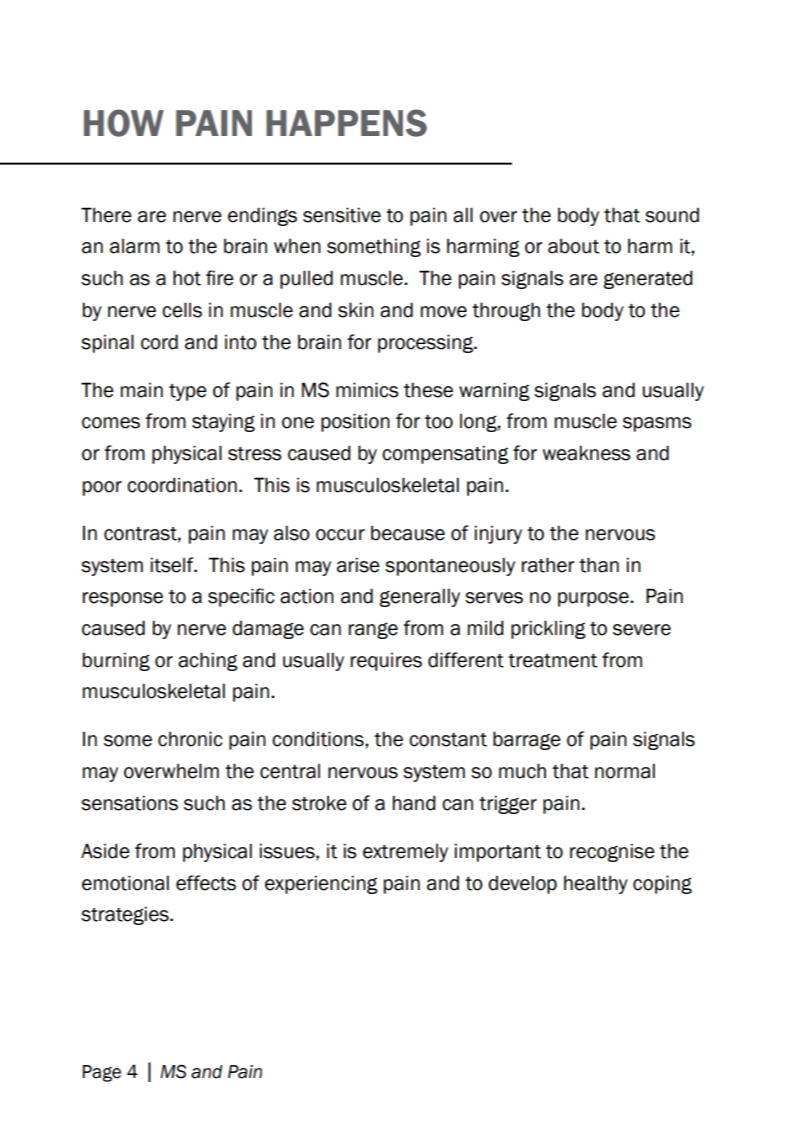 This screenshot has height=1144, width=806. What do you see at coordinates (129, 803) in the screenshot?
I see `sensations` at bounding box center [129, 803].
